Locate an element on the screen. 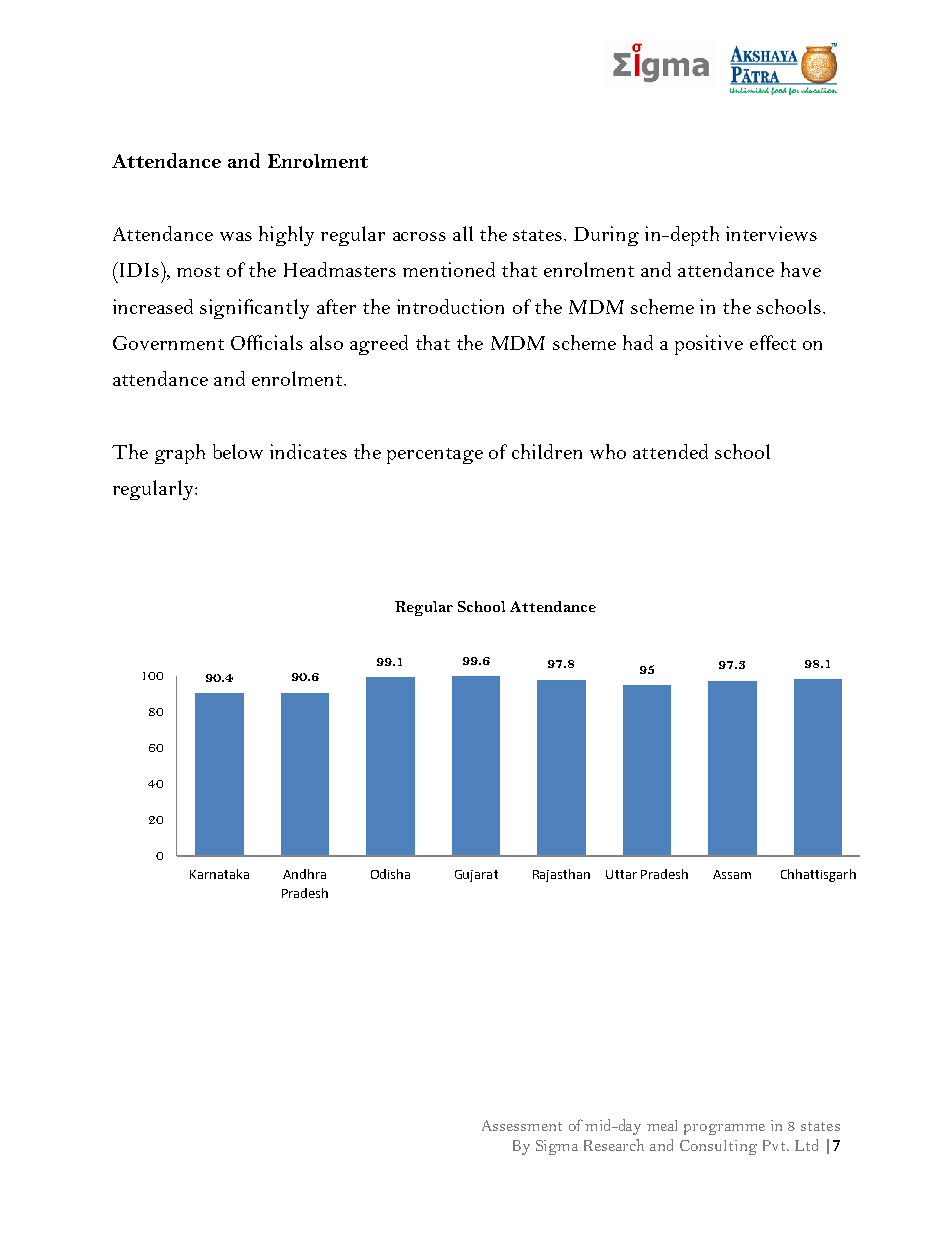 This screenshot has width=952, height=1233. programme is located at coordinates (724, 1129).
